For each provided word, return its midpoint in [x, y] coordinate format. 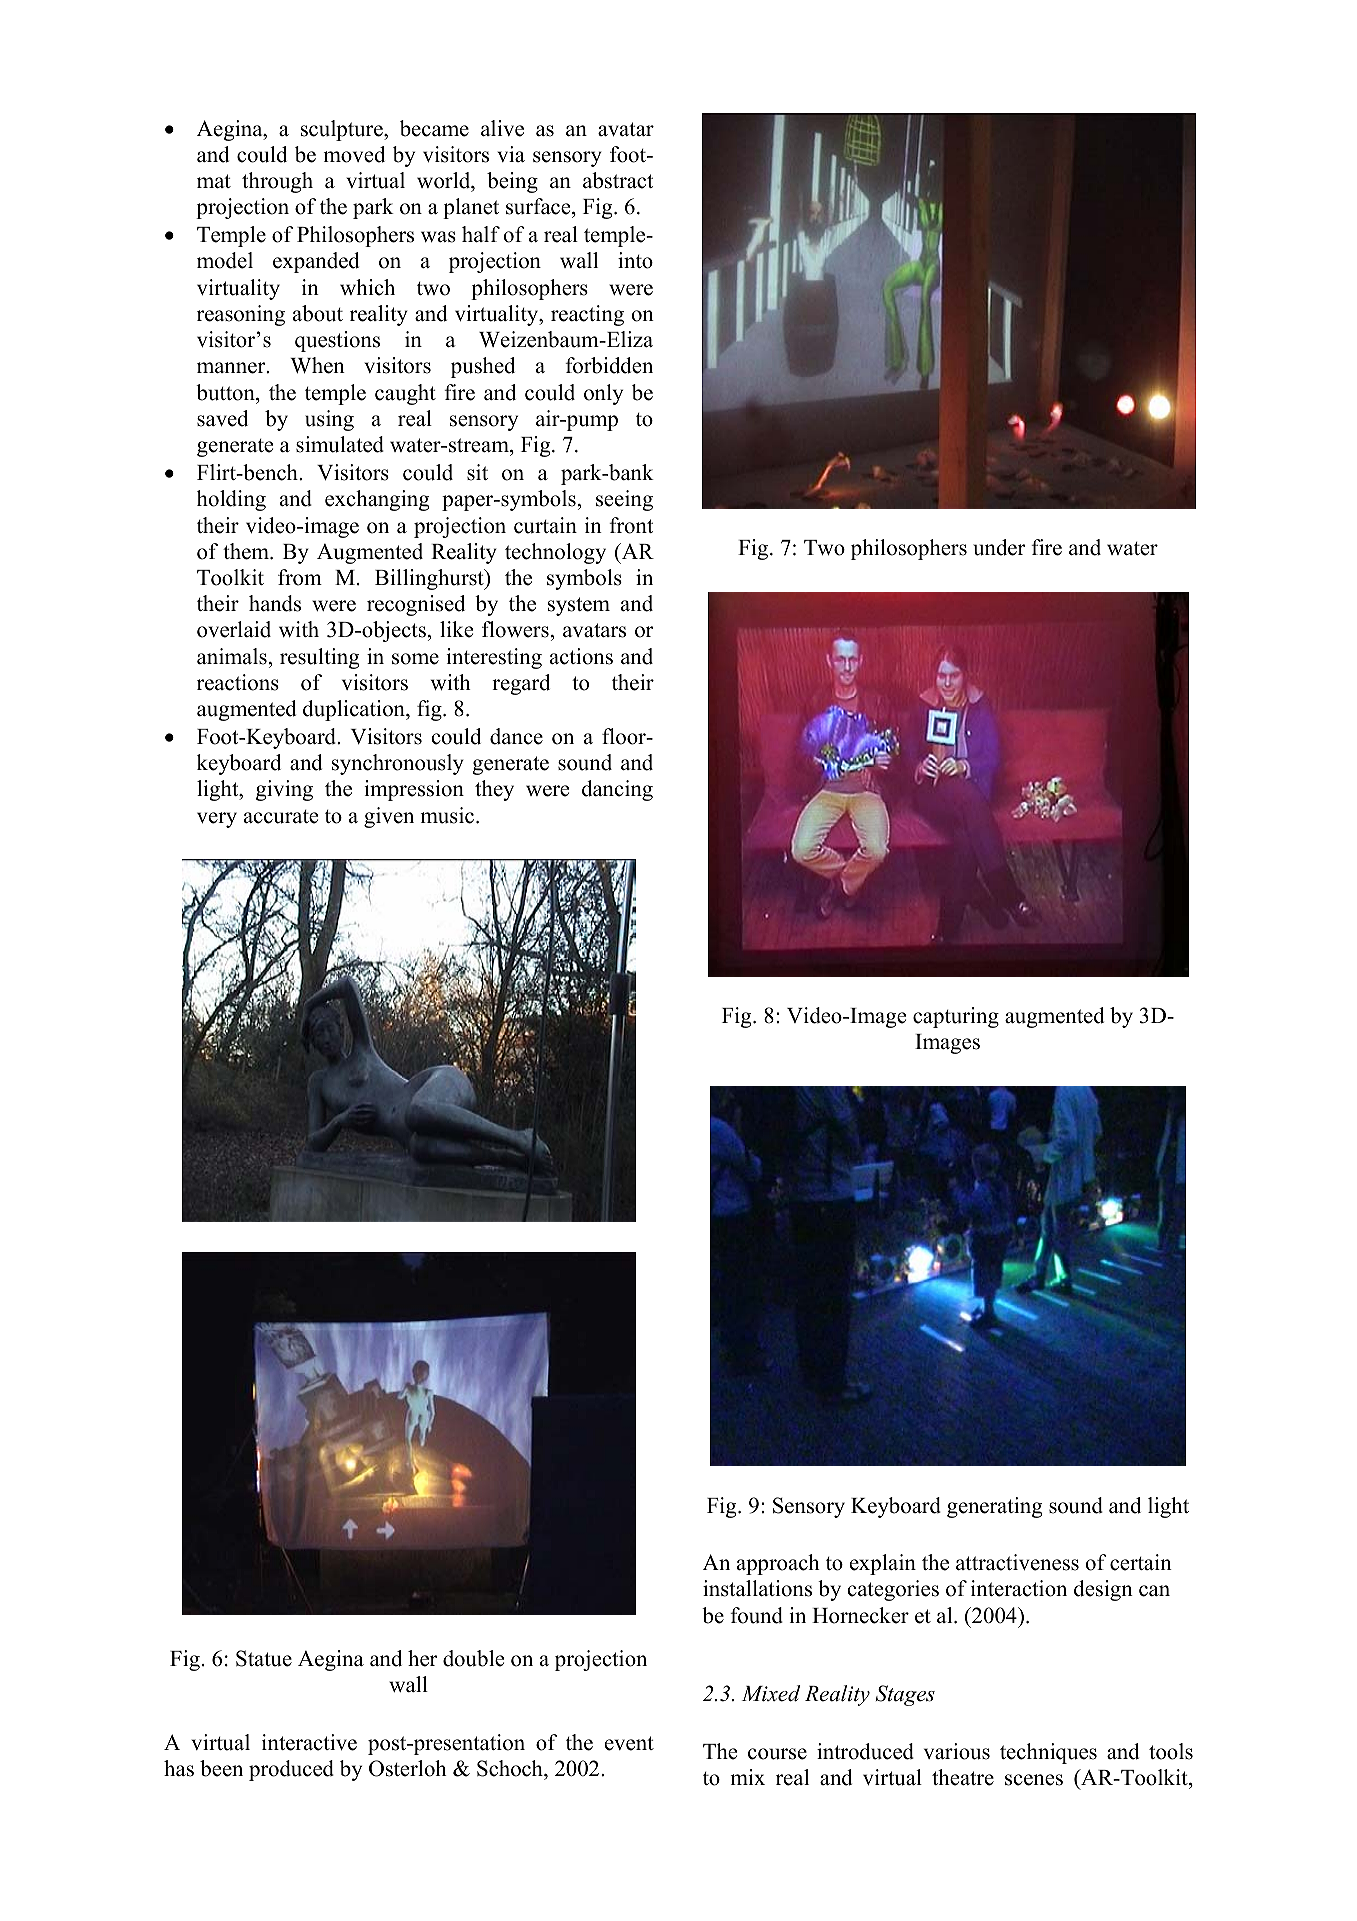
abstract [618, 180]
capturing [956, 1017]
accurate [281, 817]
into [635, 260]
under [999, 547]
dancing [617, 790]
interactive [309, 1742]
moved [354, 154]
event [629, 1743]
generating [994, 1507]
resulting [319, 658]
